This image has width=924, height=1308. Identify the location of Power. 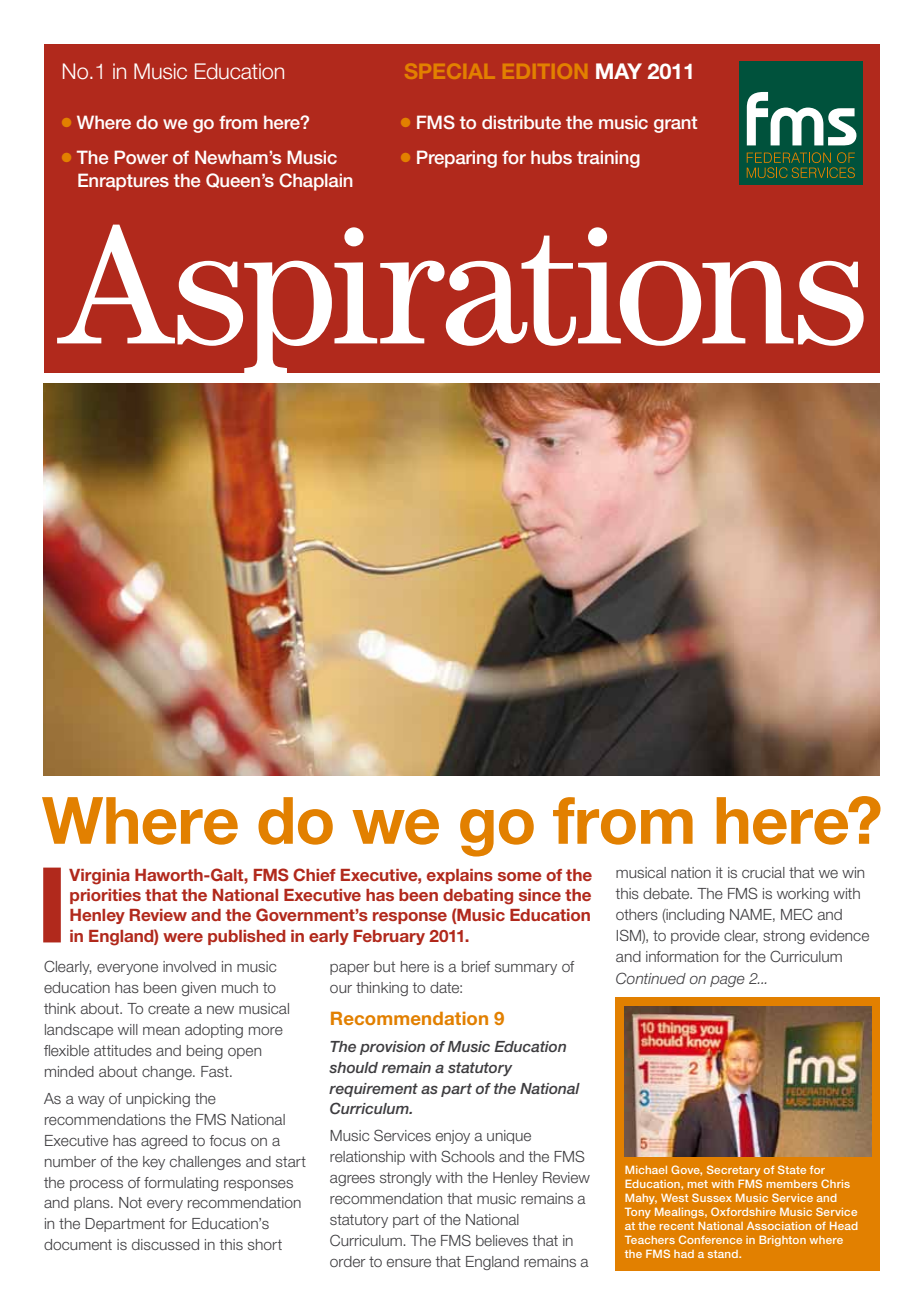
(141, 157).
